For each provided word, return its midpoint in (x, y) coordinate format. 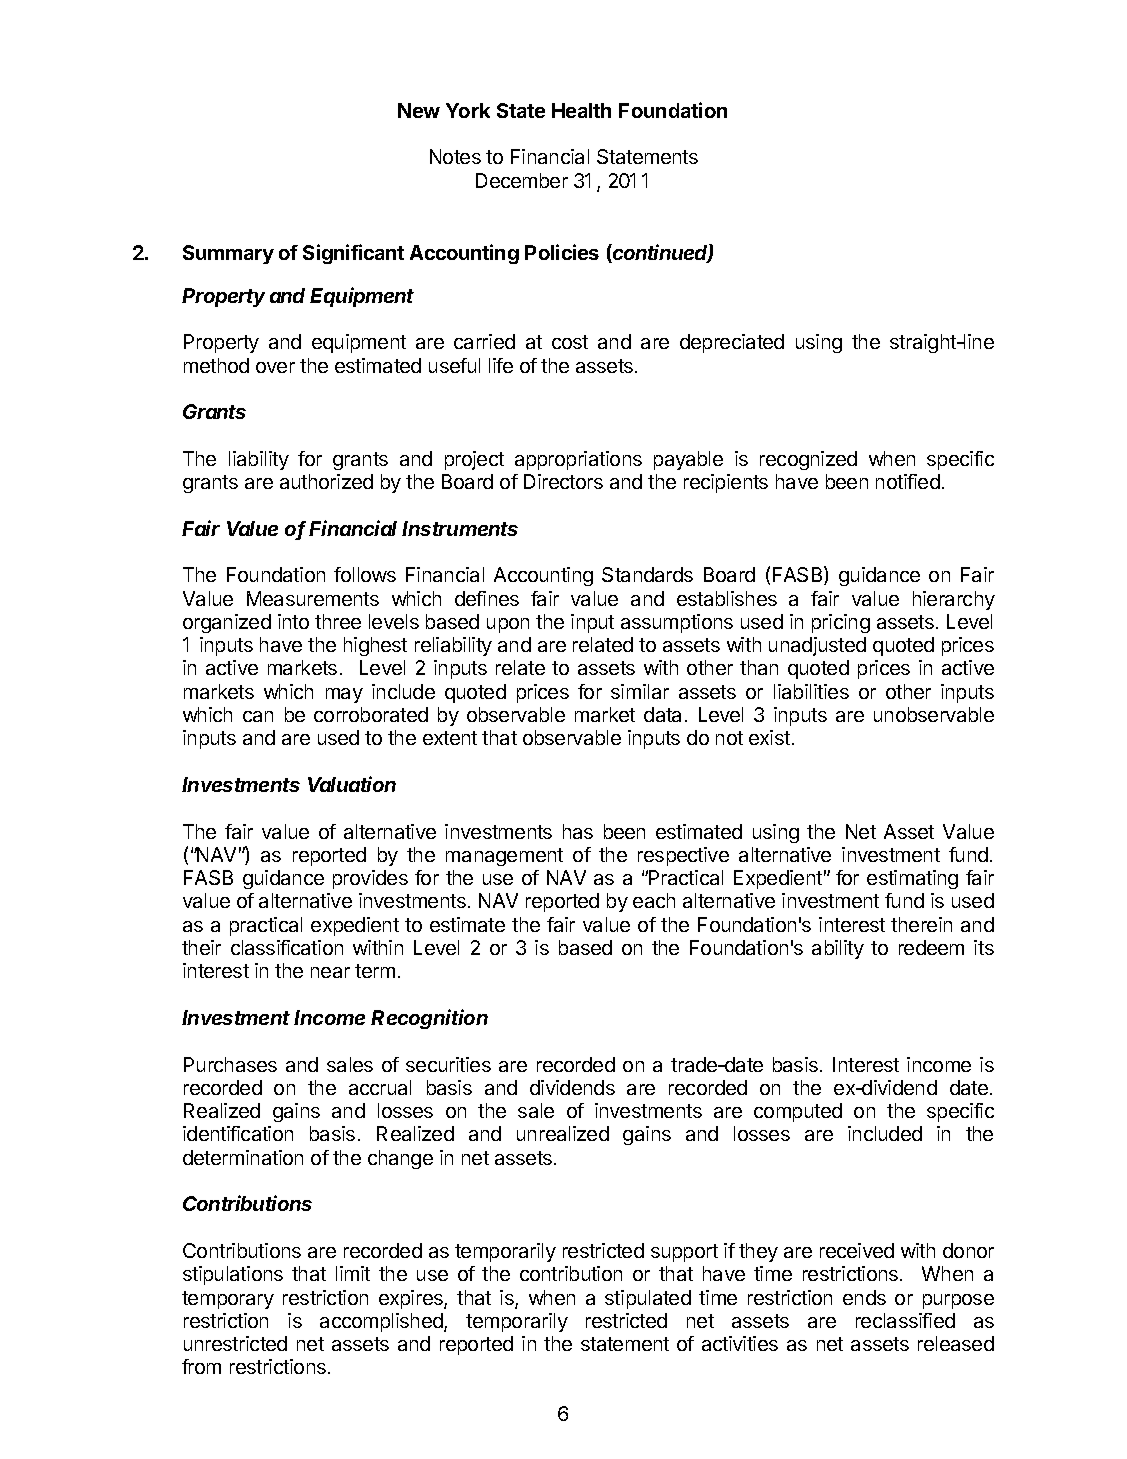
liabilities (811, 691)
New (419, 110)
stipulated (648, 1299)
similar (640, 691)
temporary (228, 1300)
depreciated (732, 343)
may (344, 695)
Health (581, 110)
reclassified (905, 1320)
